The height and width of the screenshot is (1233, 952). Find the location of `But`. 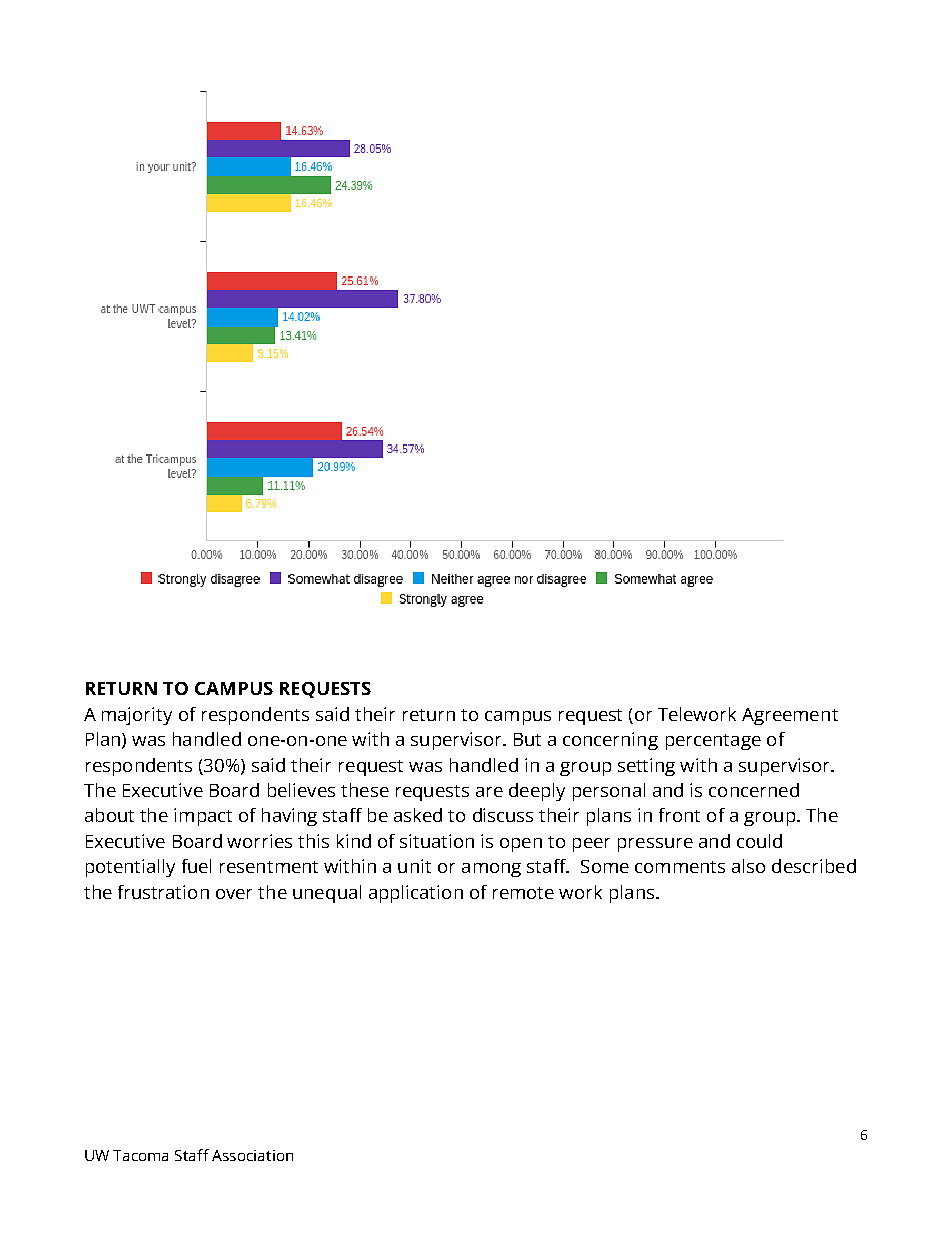

But is located at coordinates (527, 739).
